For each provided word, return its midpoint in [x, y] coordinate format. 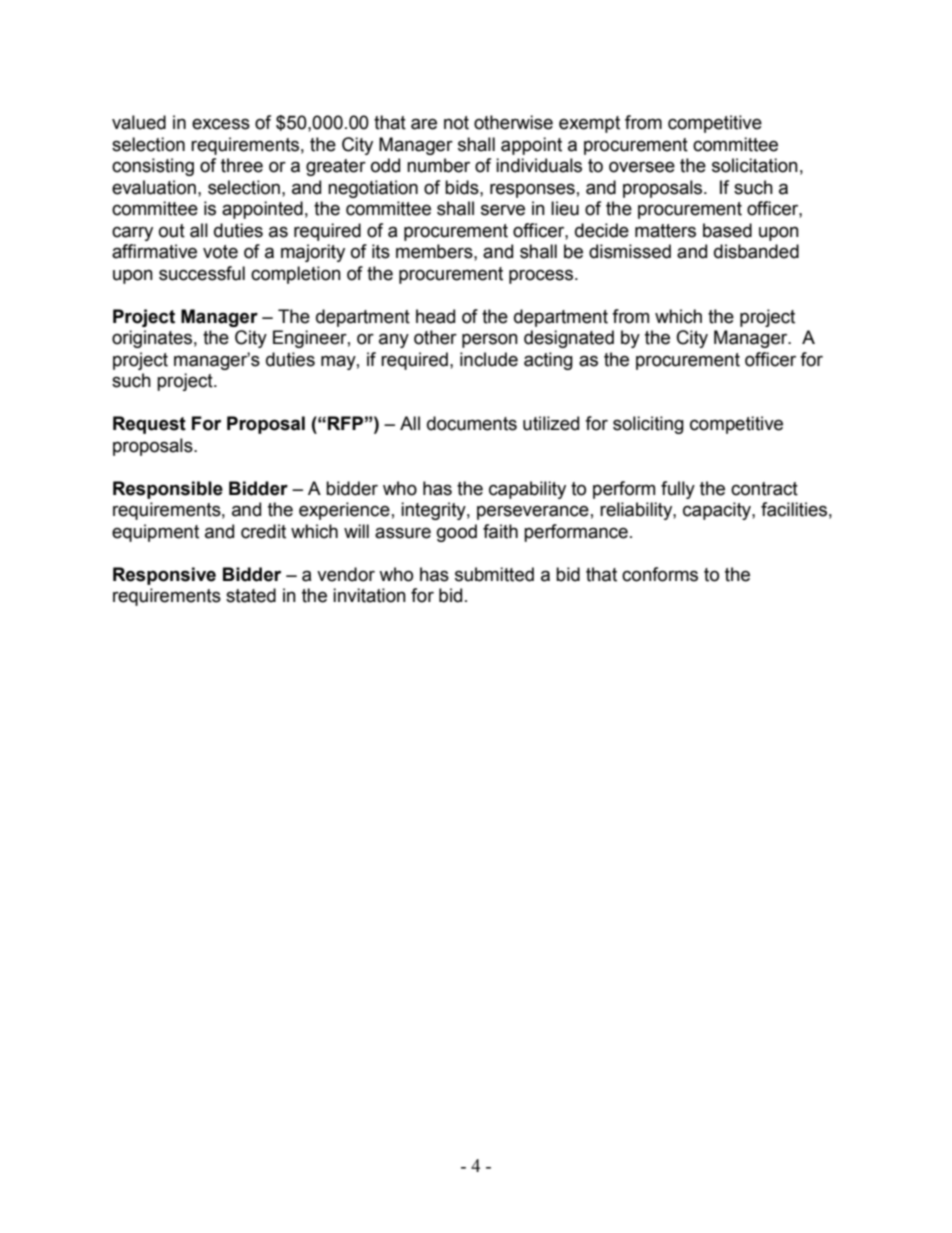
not [456, 123]
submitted [494, 574]
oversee [642, 167]
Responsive [164, 576]
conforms [660, 574]
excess [221, 124]
